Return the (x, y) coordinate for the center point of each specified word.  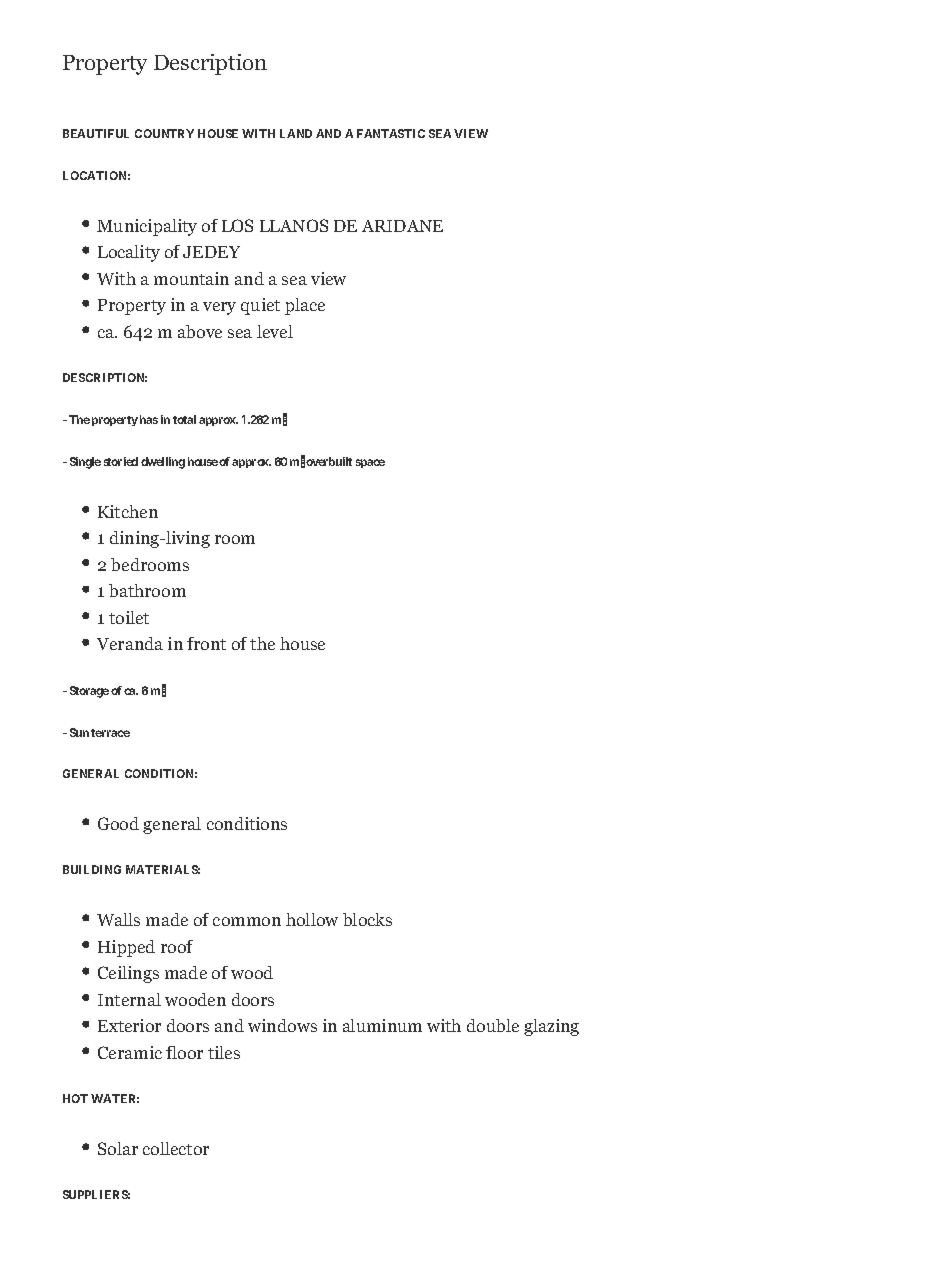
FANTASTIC (391, 133)
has (149, 419)
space (370, 463)
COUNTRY (164, 133)
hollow (312, 919)
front (206, 643)
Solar (118, 1148)
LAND (296, 133)
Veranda (130, 643)
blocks (367, 919)
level (275, 331)
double (493, 1025)
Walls (118, 919)
